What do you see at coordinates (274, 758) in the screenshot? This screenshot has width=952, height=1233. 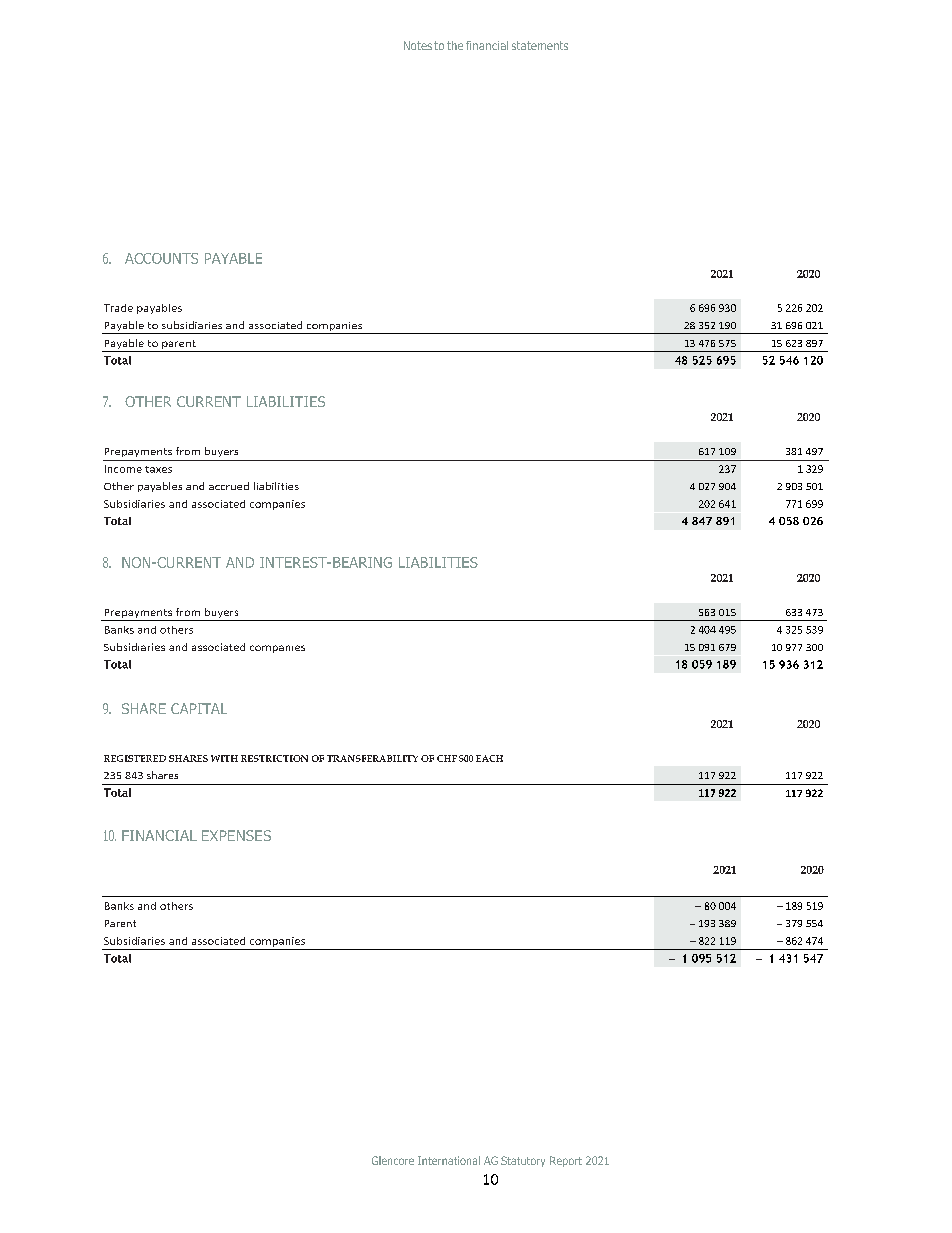 I see `RESTRICTION` at bounding box center [274, 758].
